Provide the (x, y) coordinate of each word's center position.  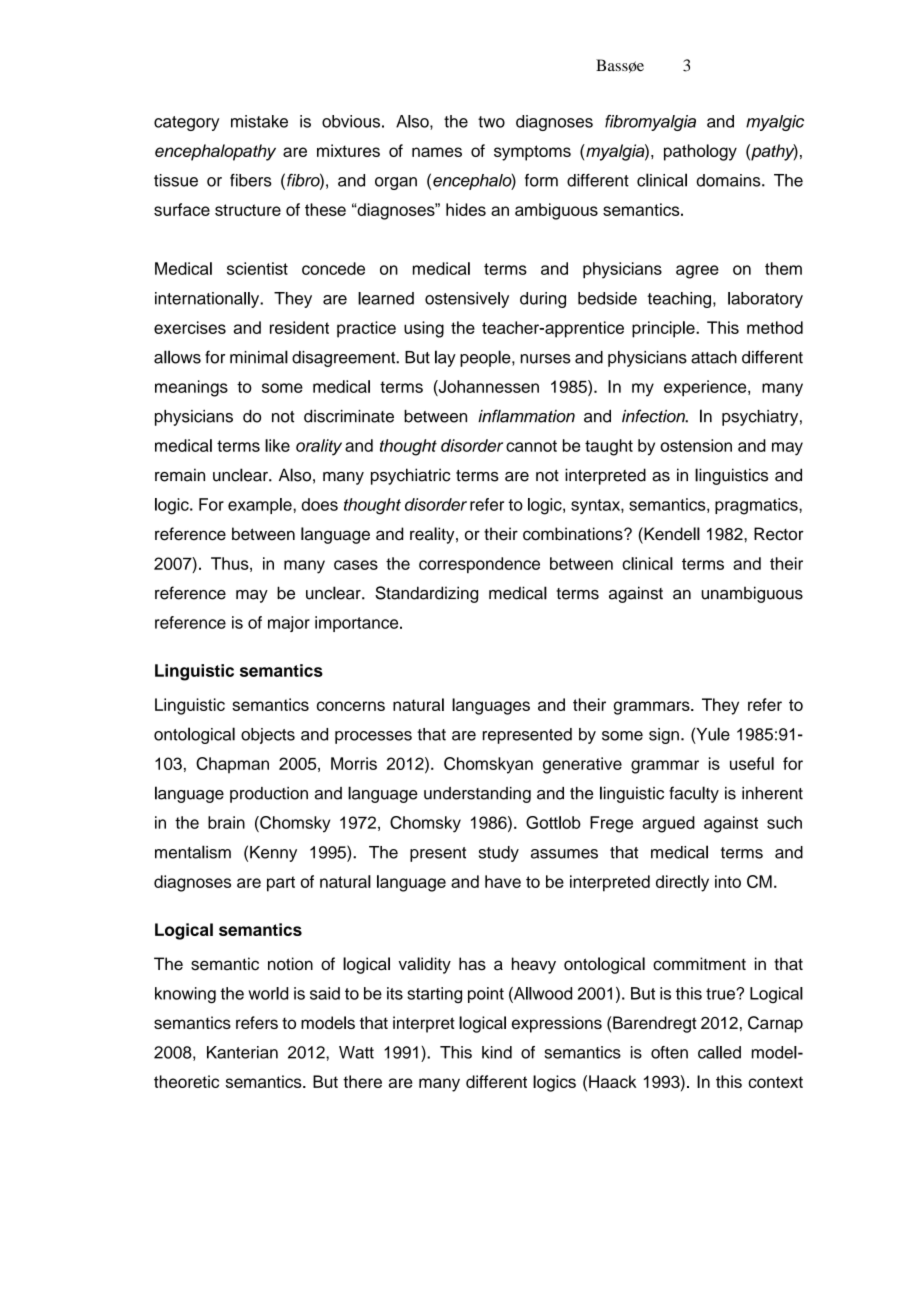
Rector (779, 534)
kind (497, 1052)
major (289, 624)
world (268, 993)
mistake (259, 121)
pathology (700, 152)
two (491, 122)
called (719, 1052)
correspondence (479, 565)
